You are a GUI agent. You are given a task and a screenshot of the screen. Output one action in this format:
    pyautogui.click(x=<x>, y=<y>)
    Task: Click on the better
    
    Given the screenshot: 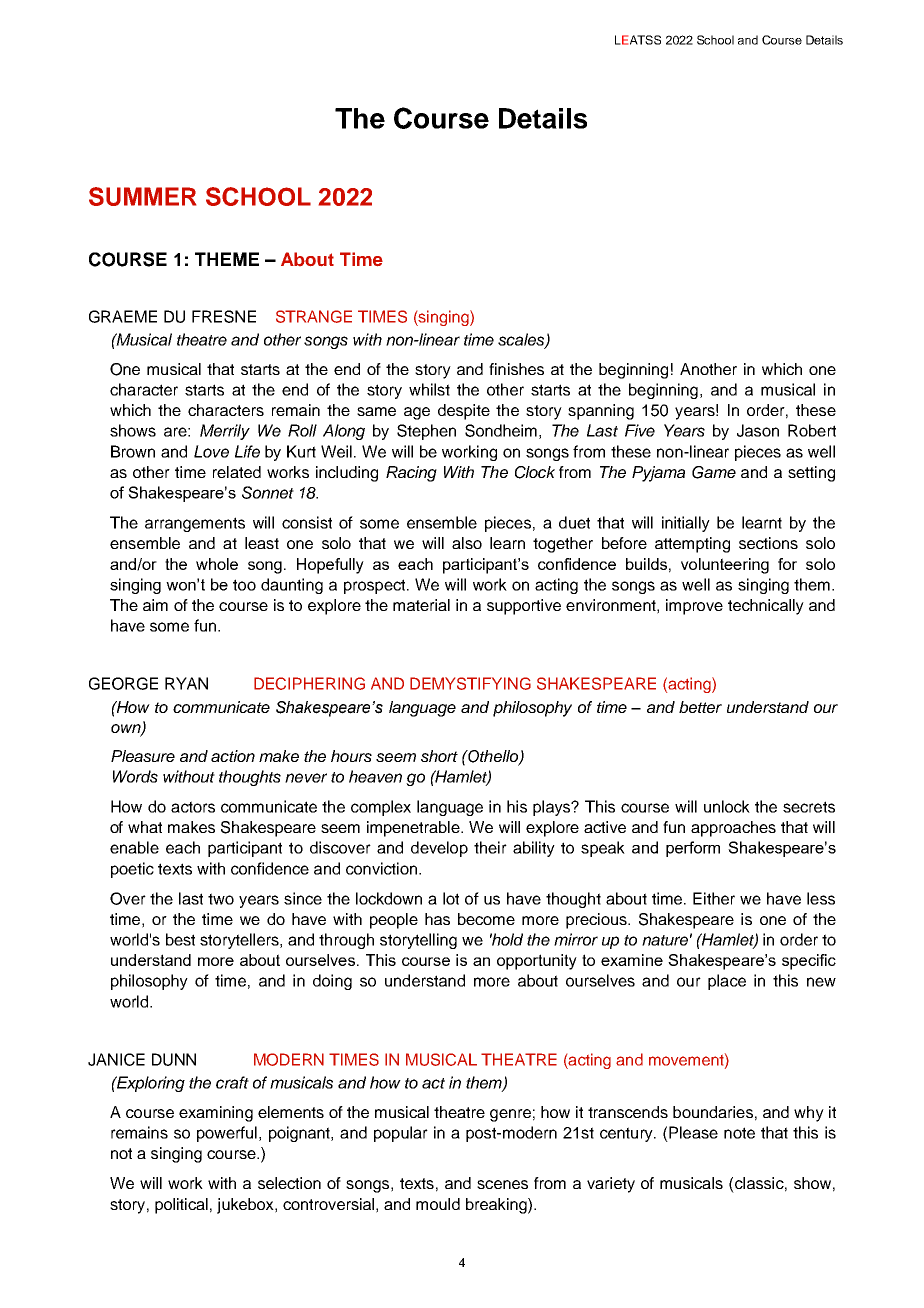 What is the action you would take?
    pyautogui.click(x=700, y=707)
